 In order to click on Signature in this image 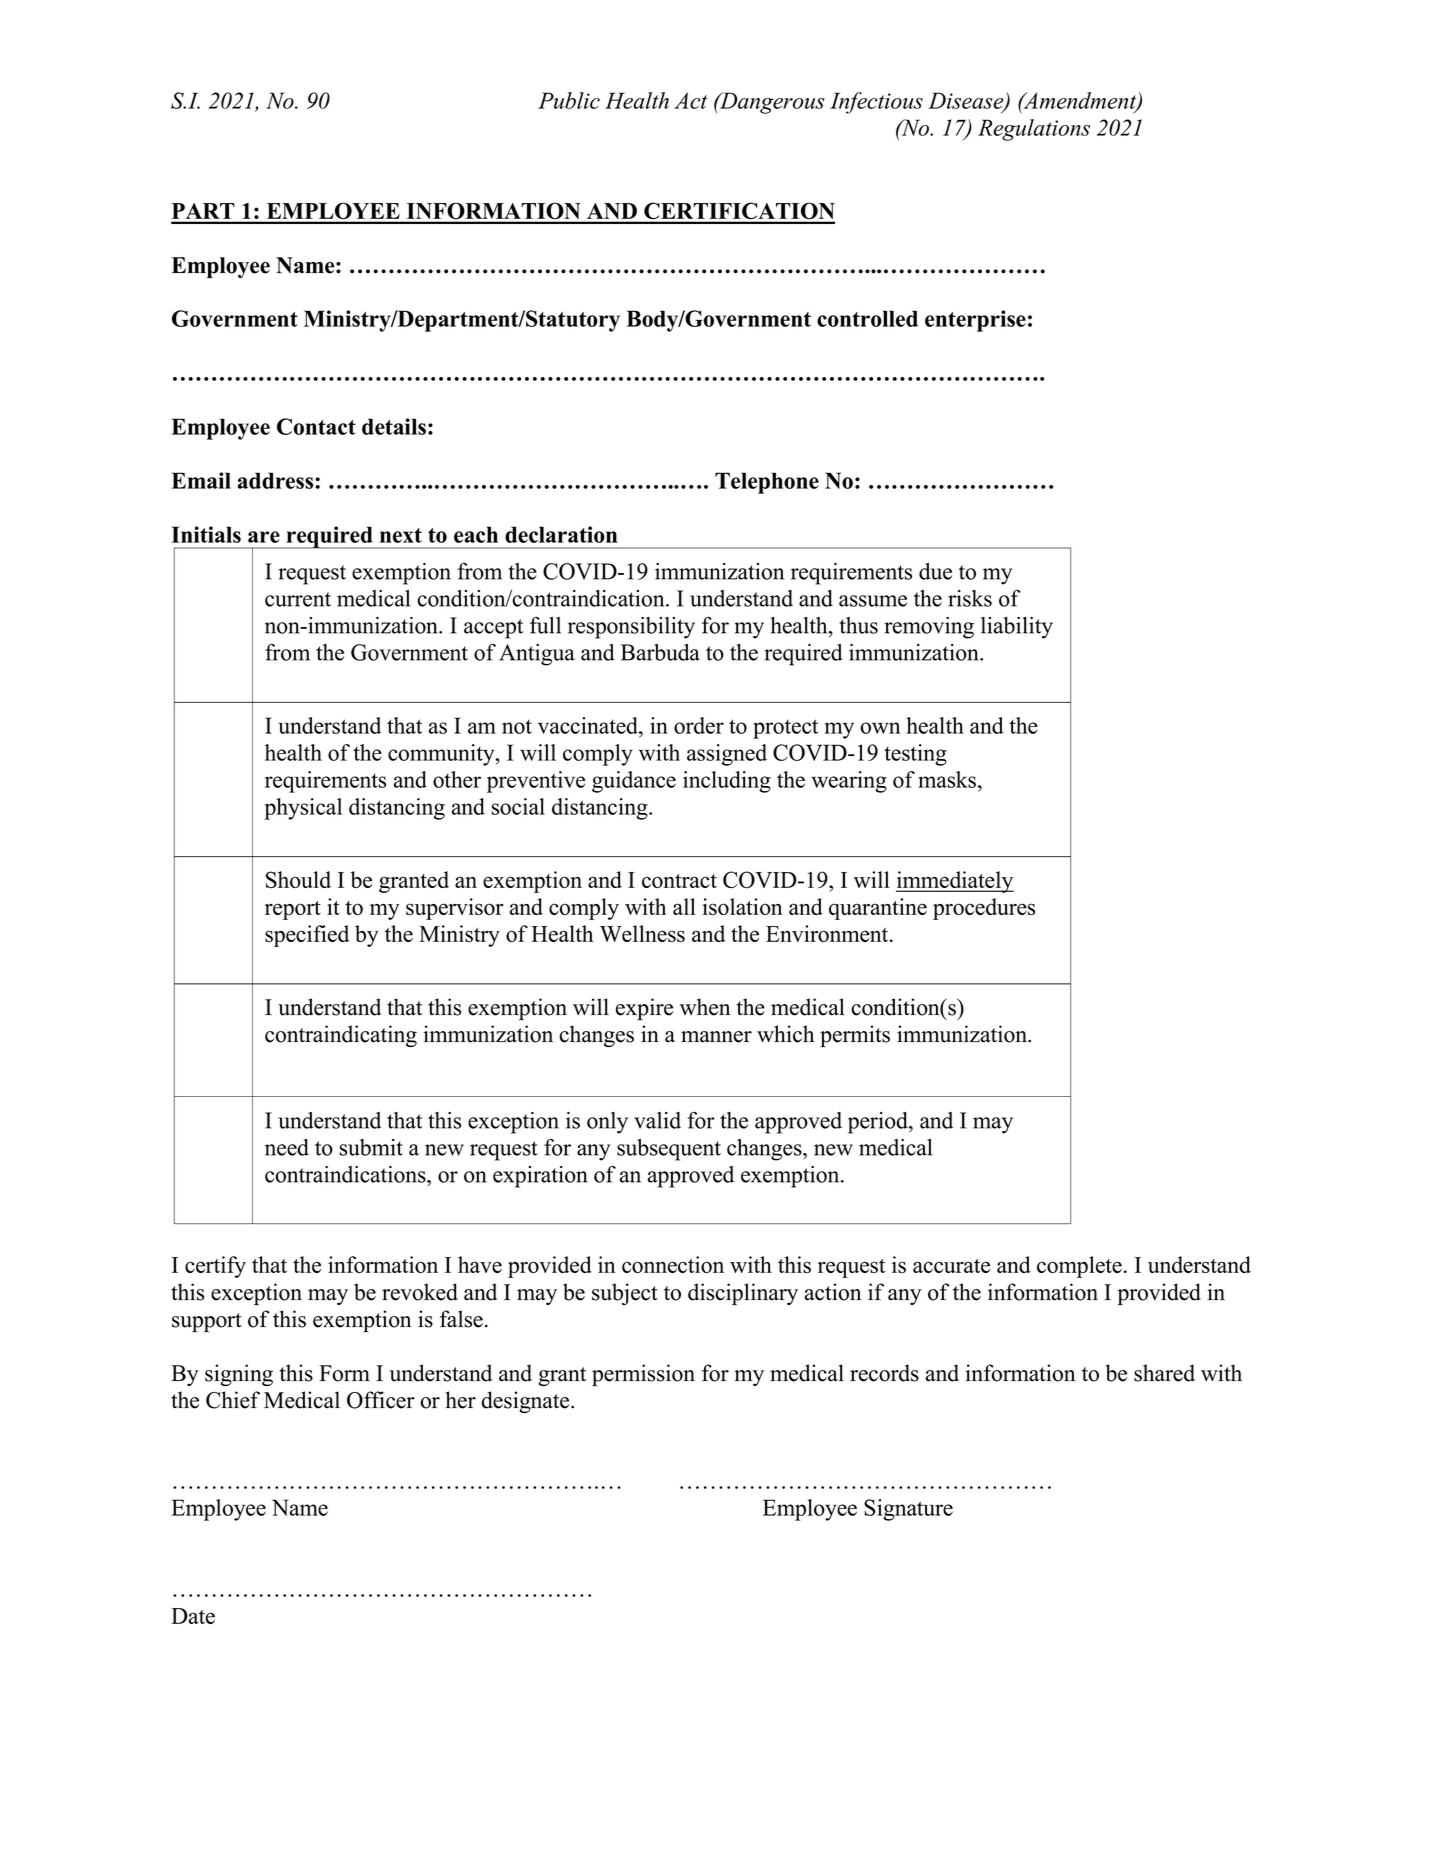, I will do `click(908, 1510)`.
